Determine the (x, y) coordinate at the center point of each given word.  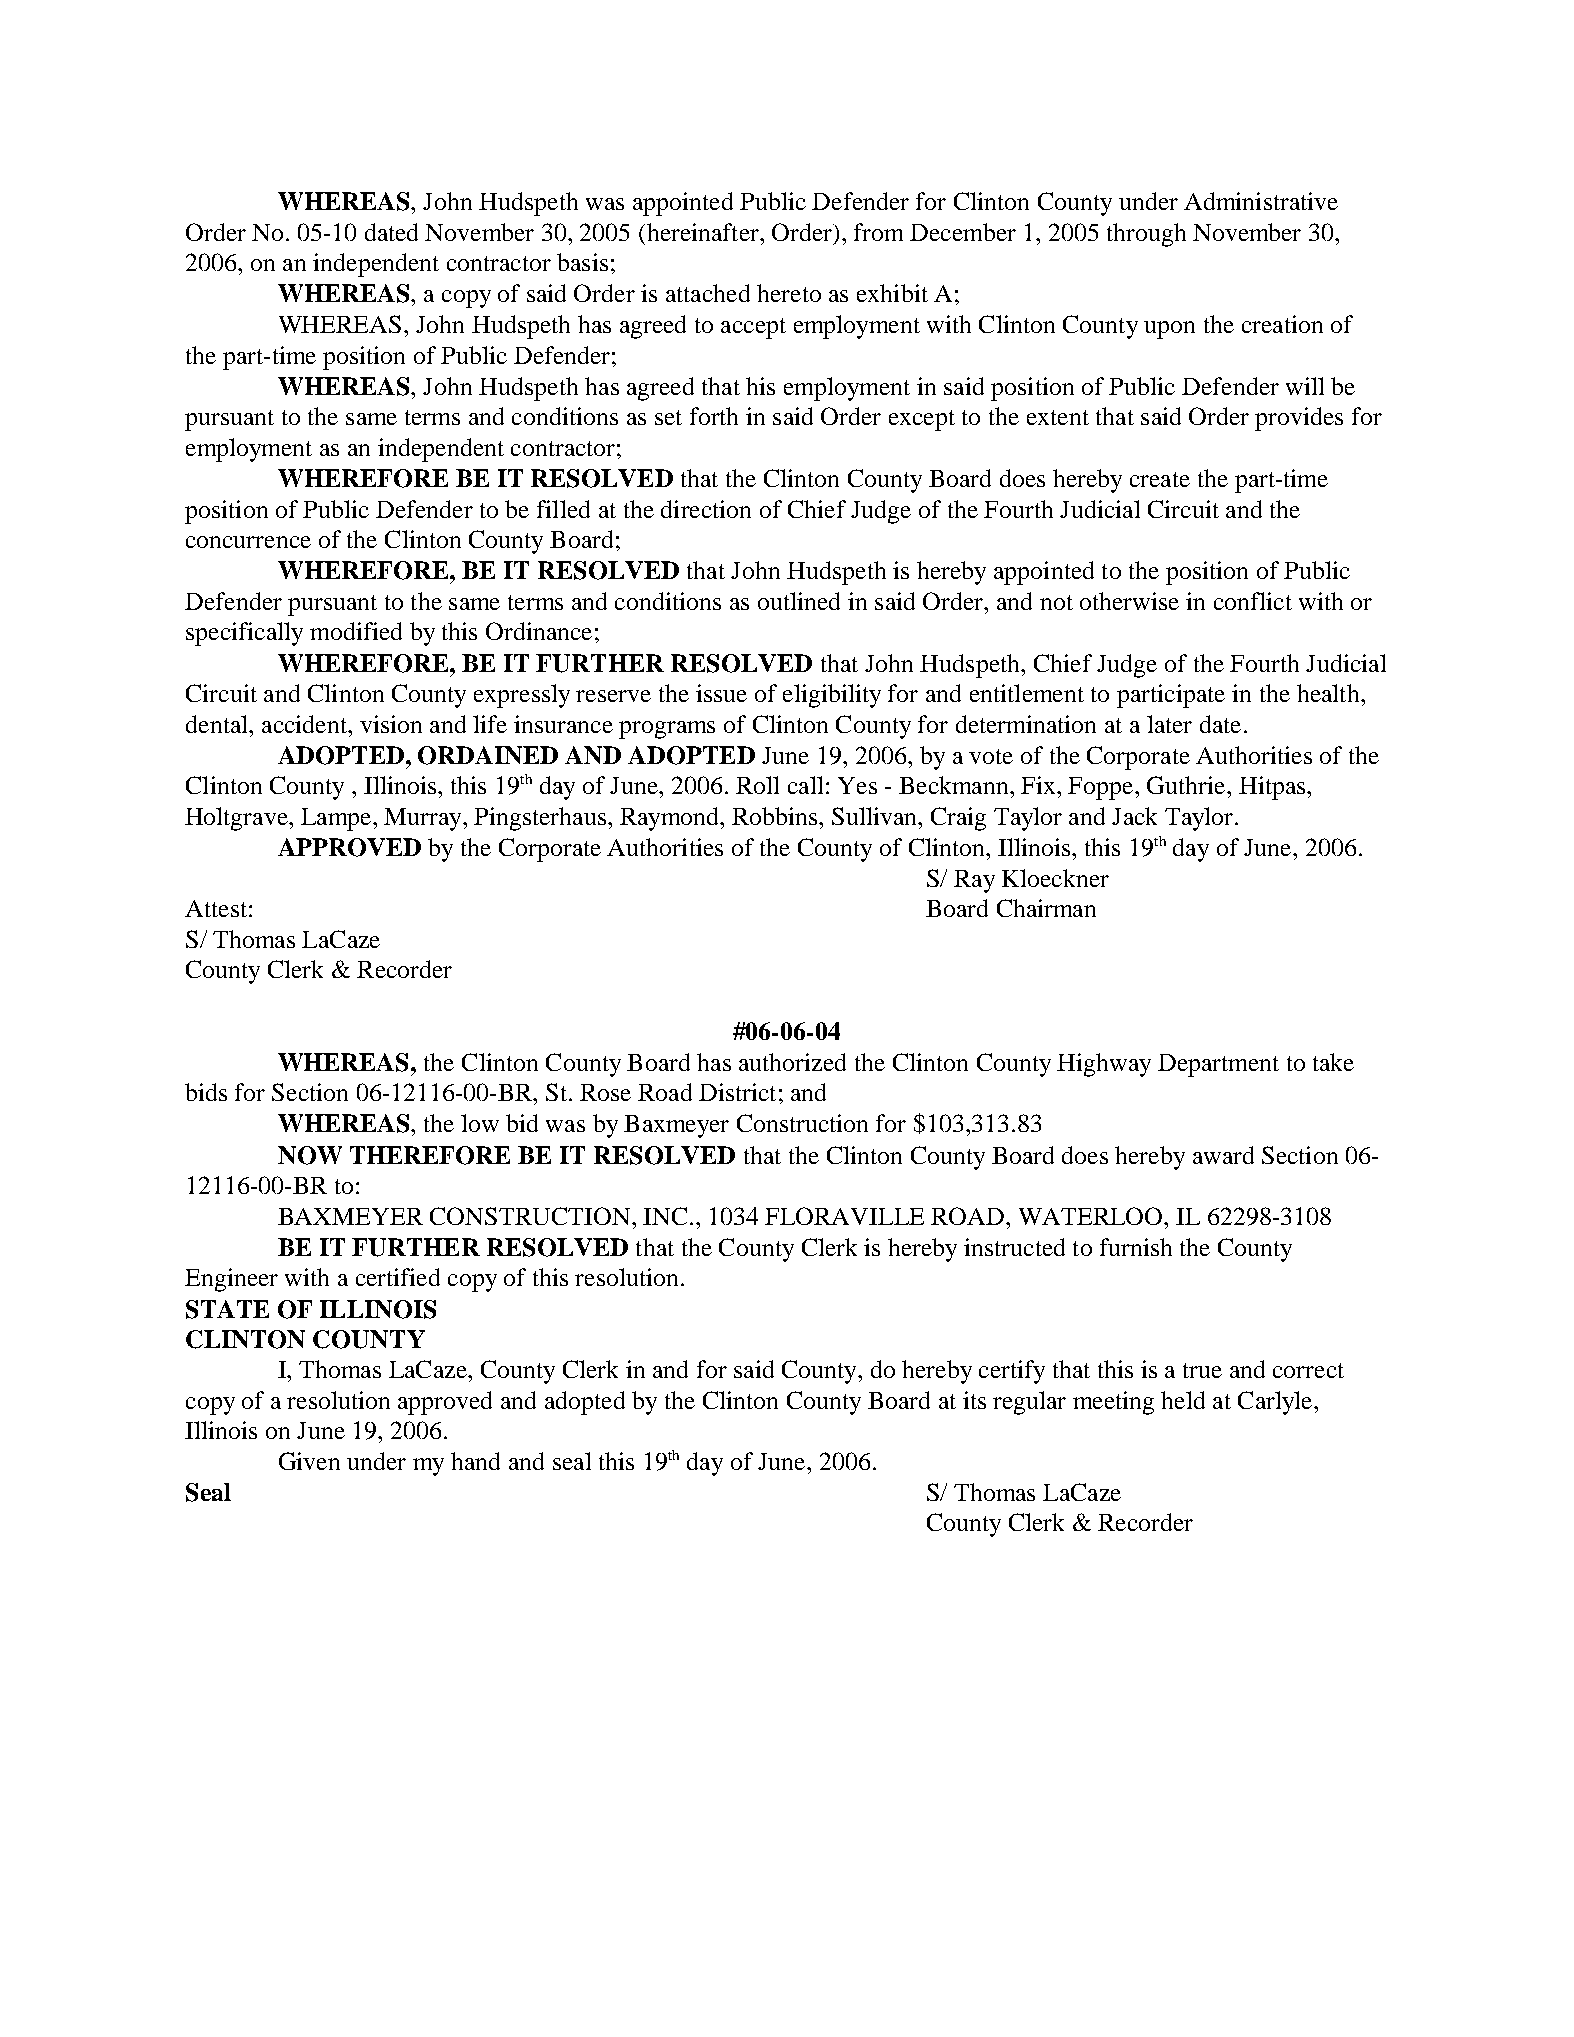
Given (309, 1461)
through (1146, 235)
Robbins (776, 816)
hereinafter (702, 232)
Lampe (337, 819)
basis (582, 262)
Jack (1134, 816)
